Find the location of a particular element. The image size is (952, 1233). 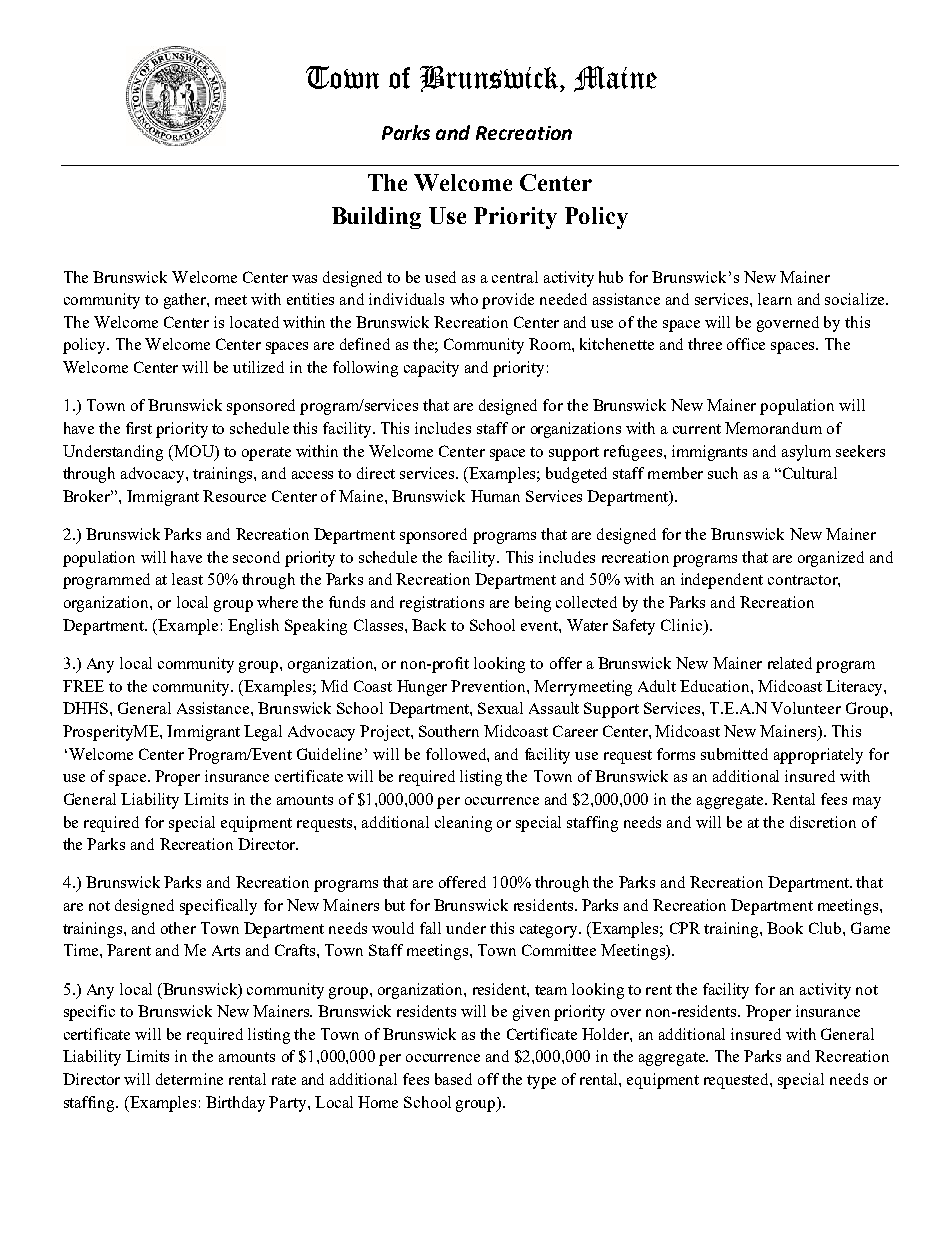

first is located at coordinates (139, 428).
